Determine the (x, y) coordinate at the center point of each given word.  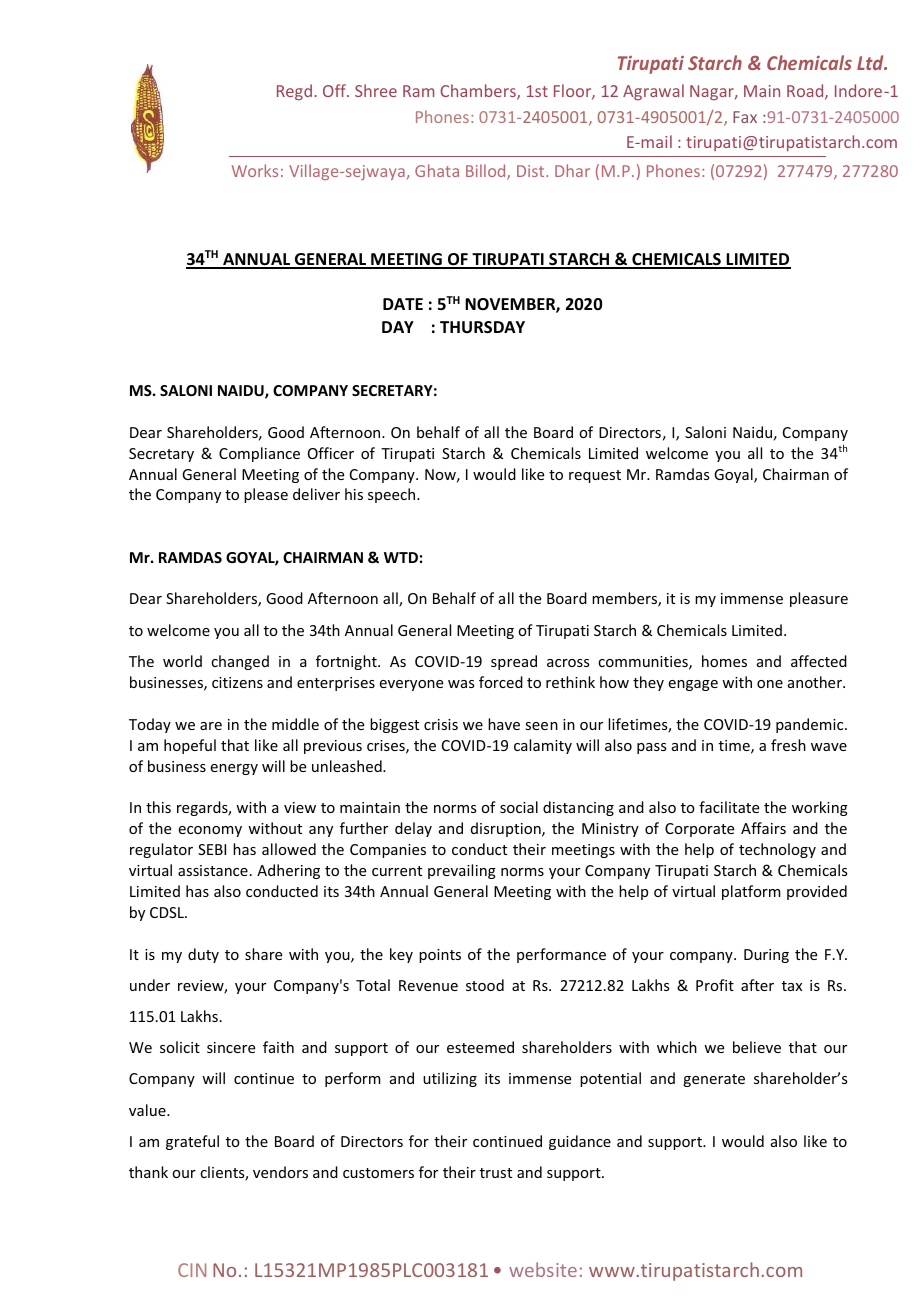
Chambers (479, 92)
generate (714, 1080)
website (543, 1269)
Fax (745, 117)
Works (255, 170)
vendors (280, 1172)
